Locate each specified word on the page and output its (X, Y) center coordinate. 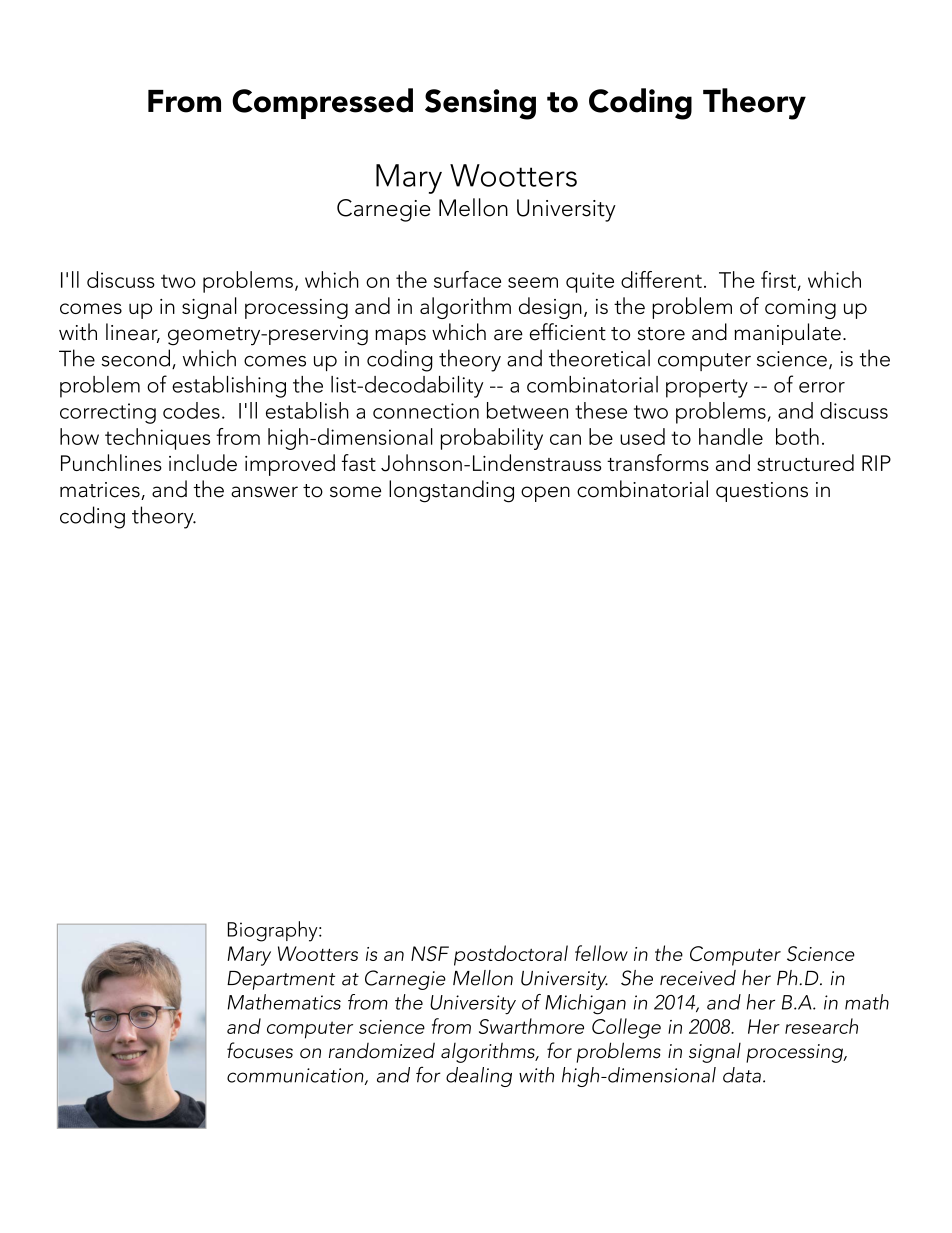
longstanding (451, 491)
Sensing (480, 104)
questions (762, 492)
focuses (260, 1050)
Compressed (322, 103)
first (778, 279)
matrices (101, 491)
